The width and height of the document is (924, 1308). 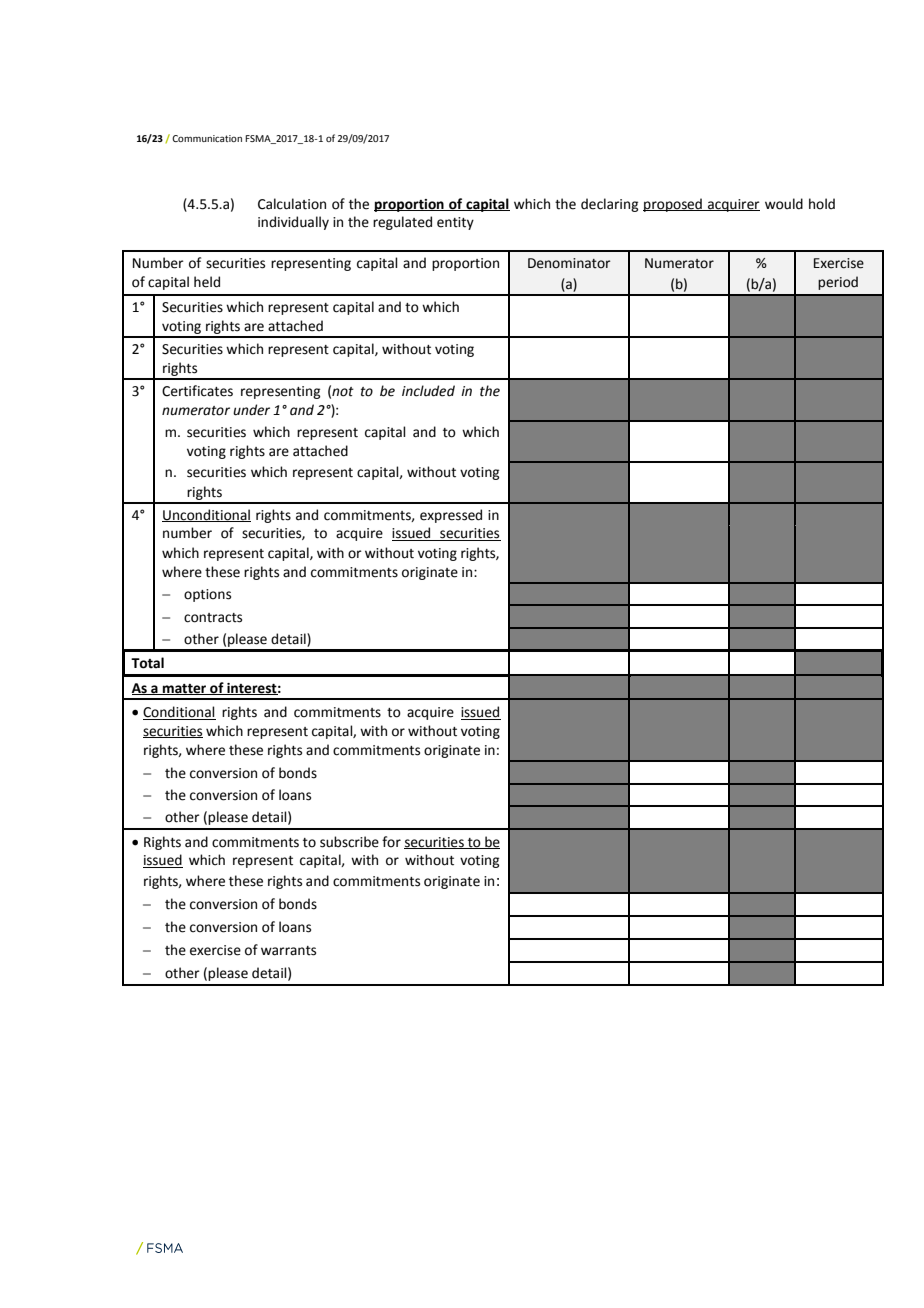 What do you see at coordinates (428, 391) in the document?
I see `included` at bounding box center [428, 391].
